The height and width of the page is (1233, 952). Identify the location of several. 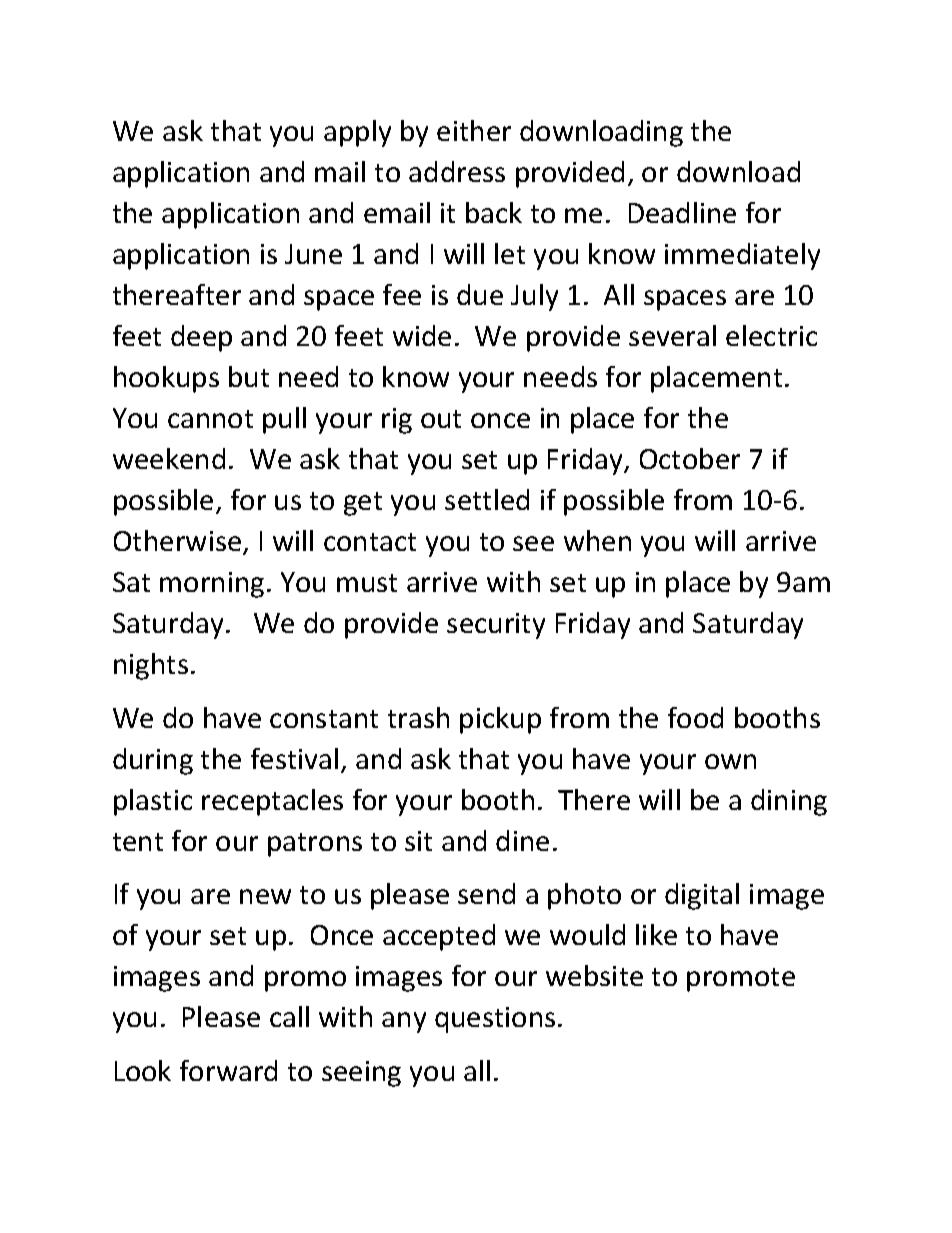
(672, 335).
